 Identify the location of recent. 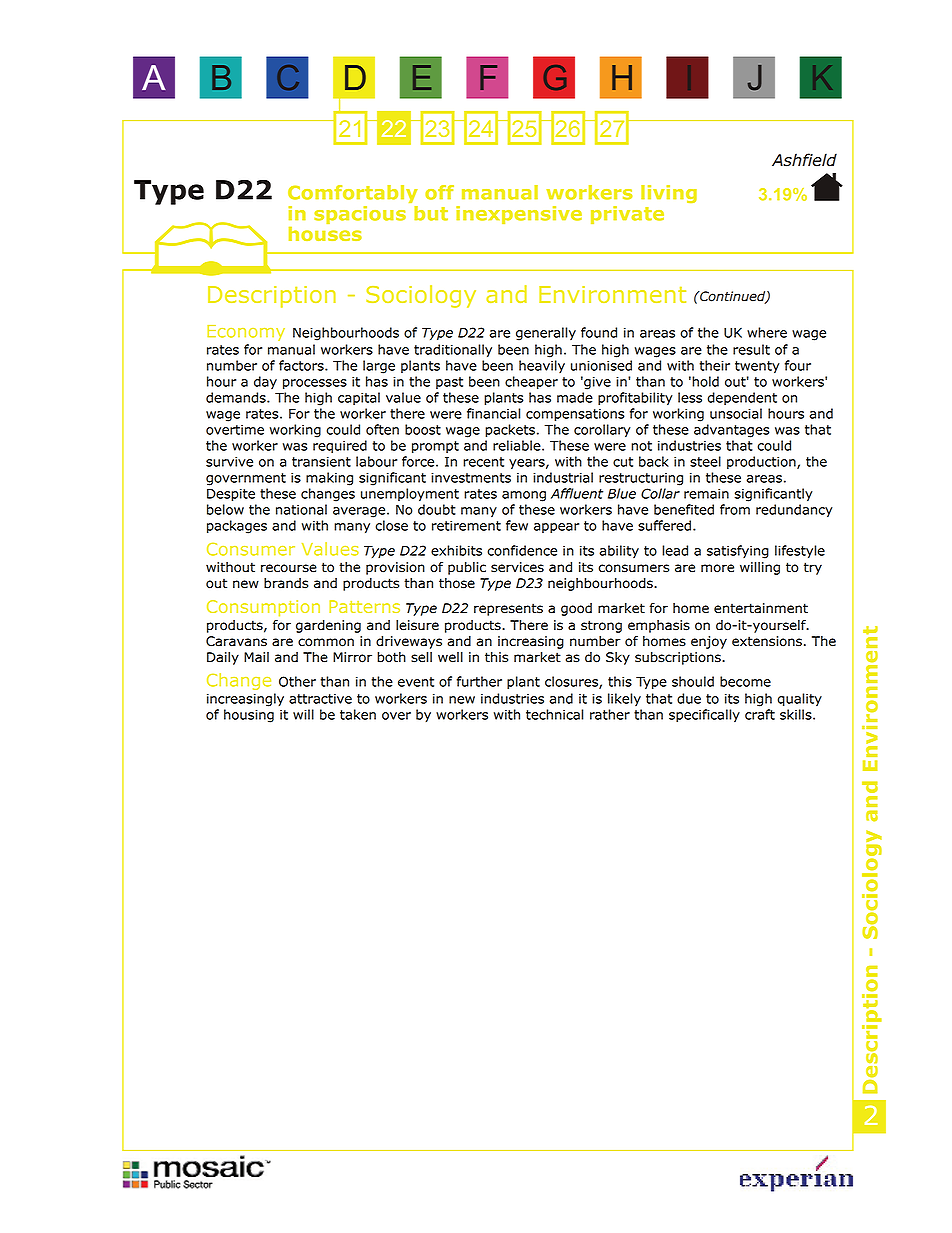
(483, 462).
